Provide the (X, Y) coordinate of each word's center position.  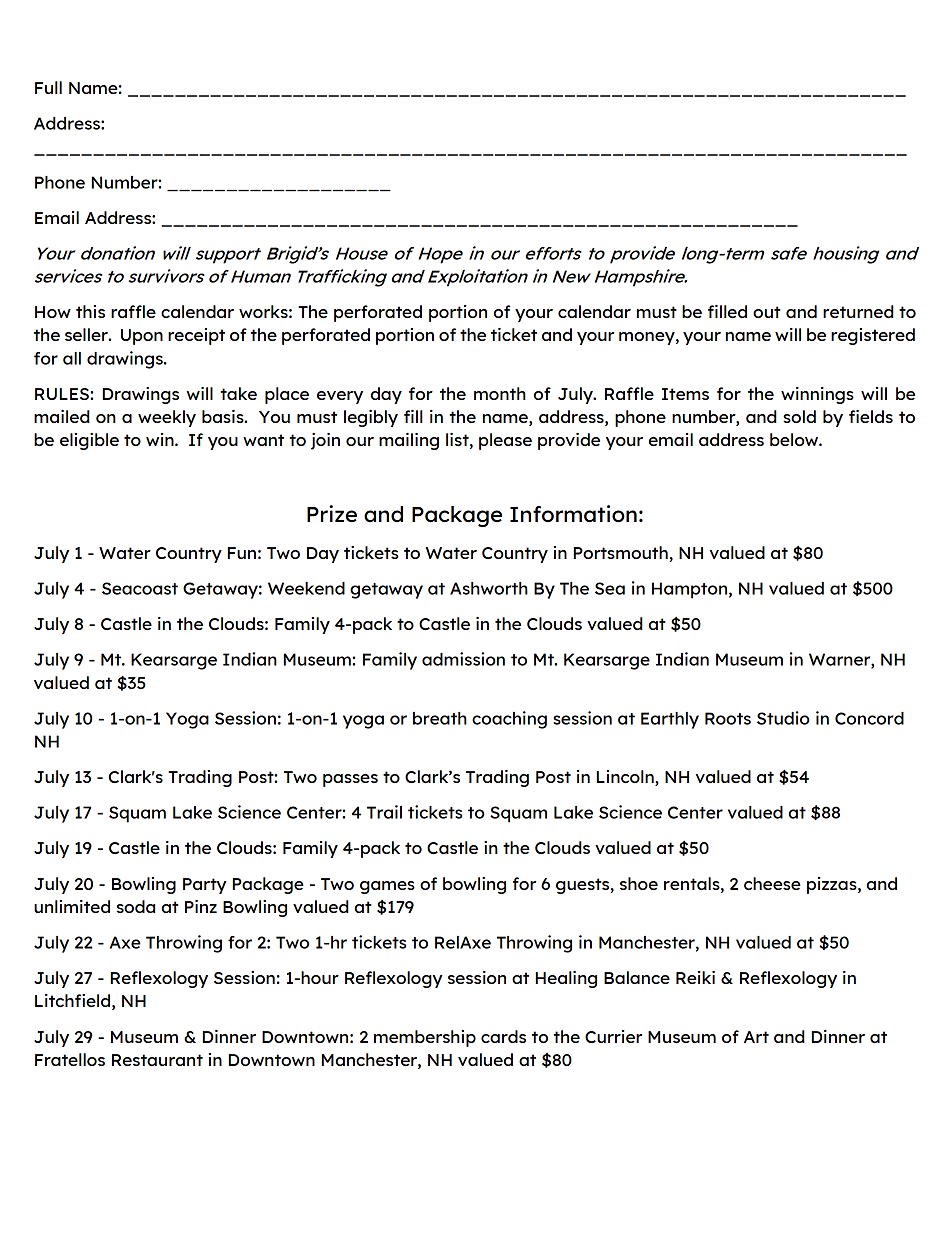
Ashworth (489, 588)
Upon (142, 337)
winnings (817, 395)
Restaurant (157, 1060)
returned (858, 311)
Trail (384, 812)
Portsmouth (622, 554)
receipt (196, 336)
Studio (783, 718)
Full (48, 87)
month (500, 393)
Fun (242, 553)
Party (205, 886)
